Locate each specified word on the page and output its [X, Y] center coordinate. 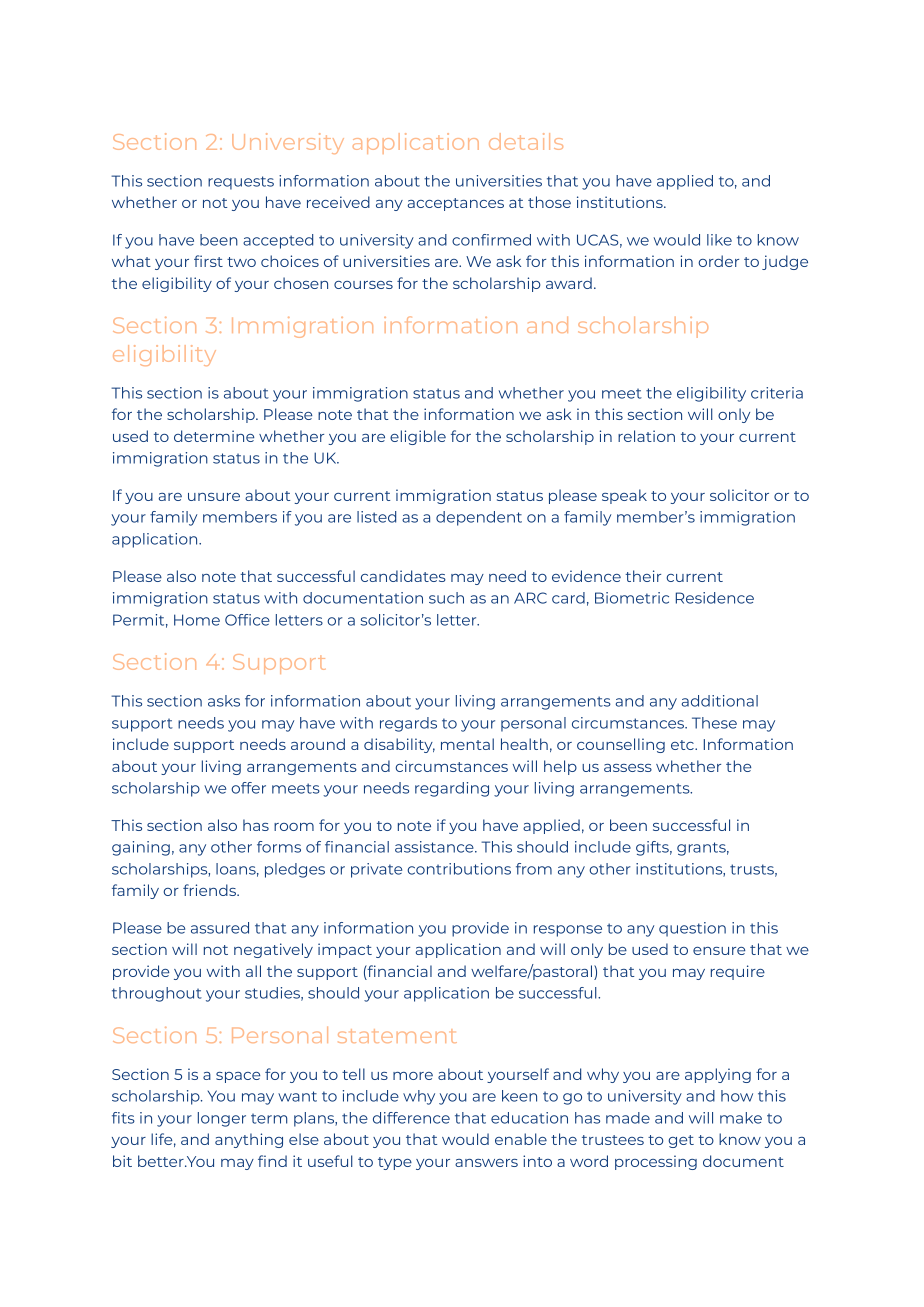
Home [197, 620]
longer [222, 1119]
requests [241, 183]
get [681, 1141]
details [526, 141]
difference [411, 1118]
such [446, 598]
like [719, 240]
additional [720, 701]
